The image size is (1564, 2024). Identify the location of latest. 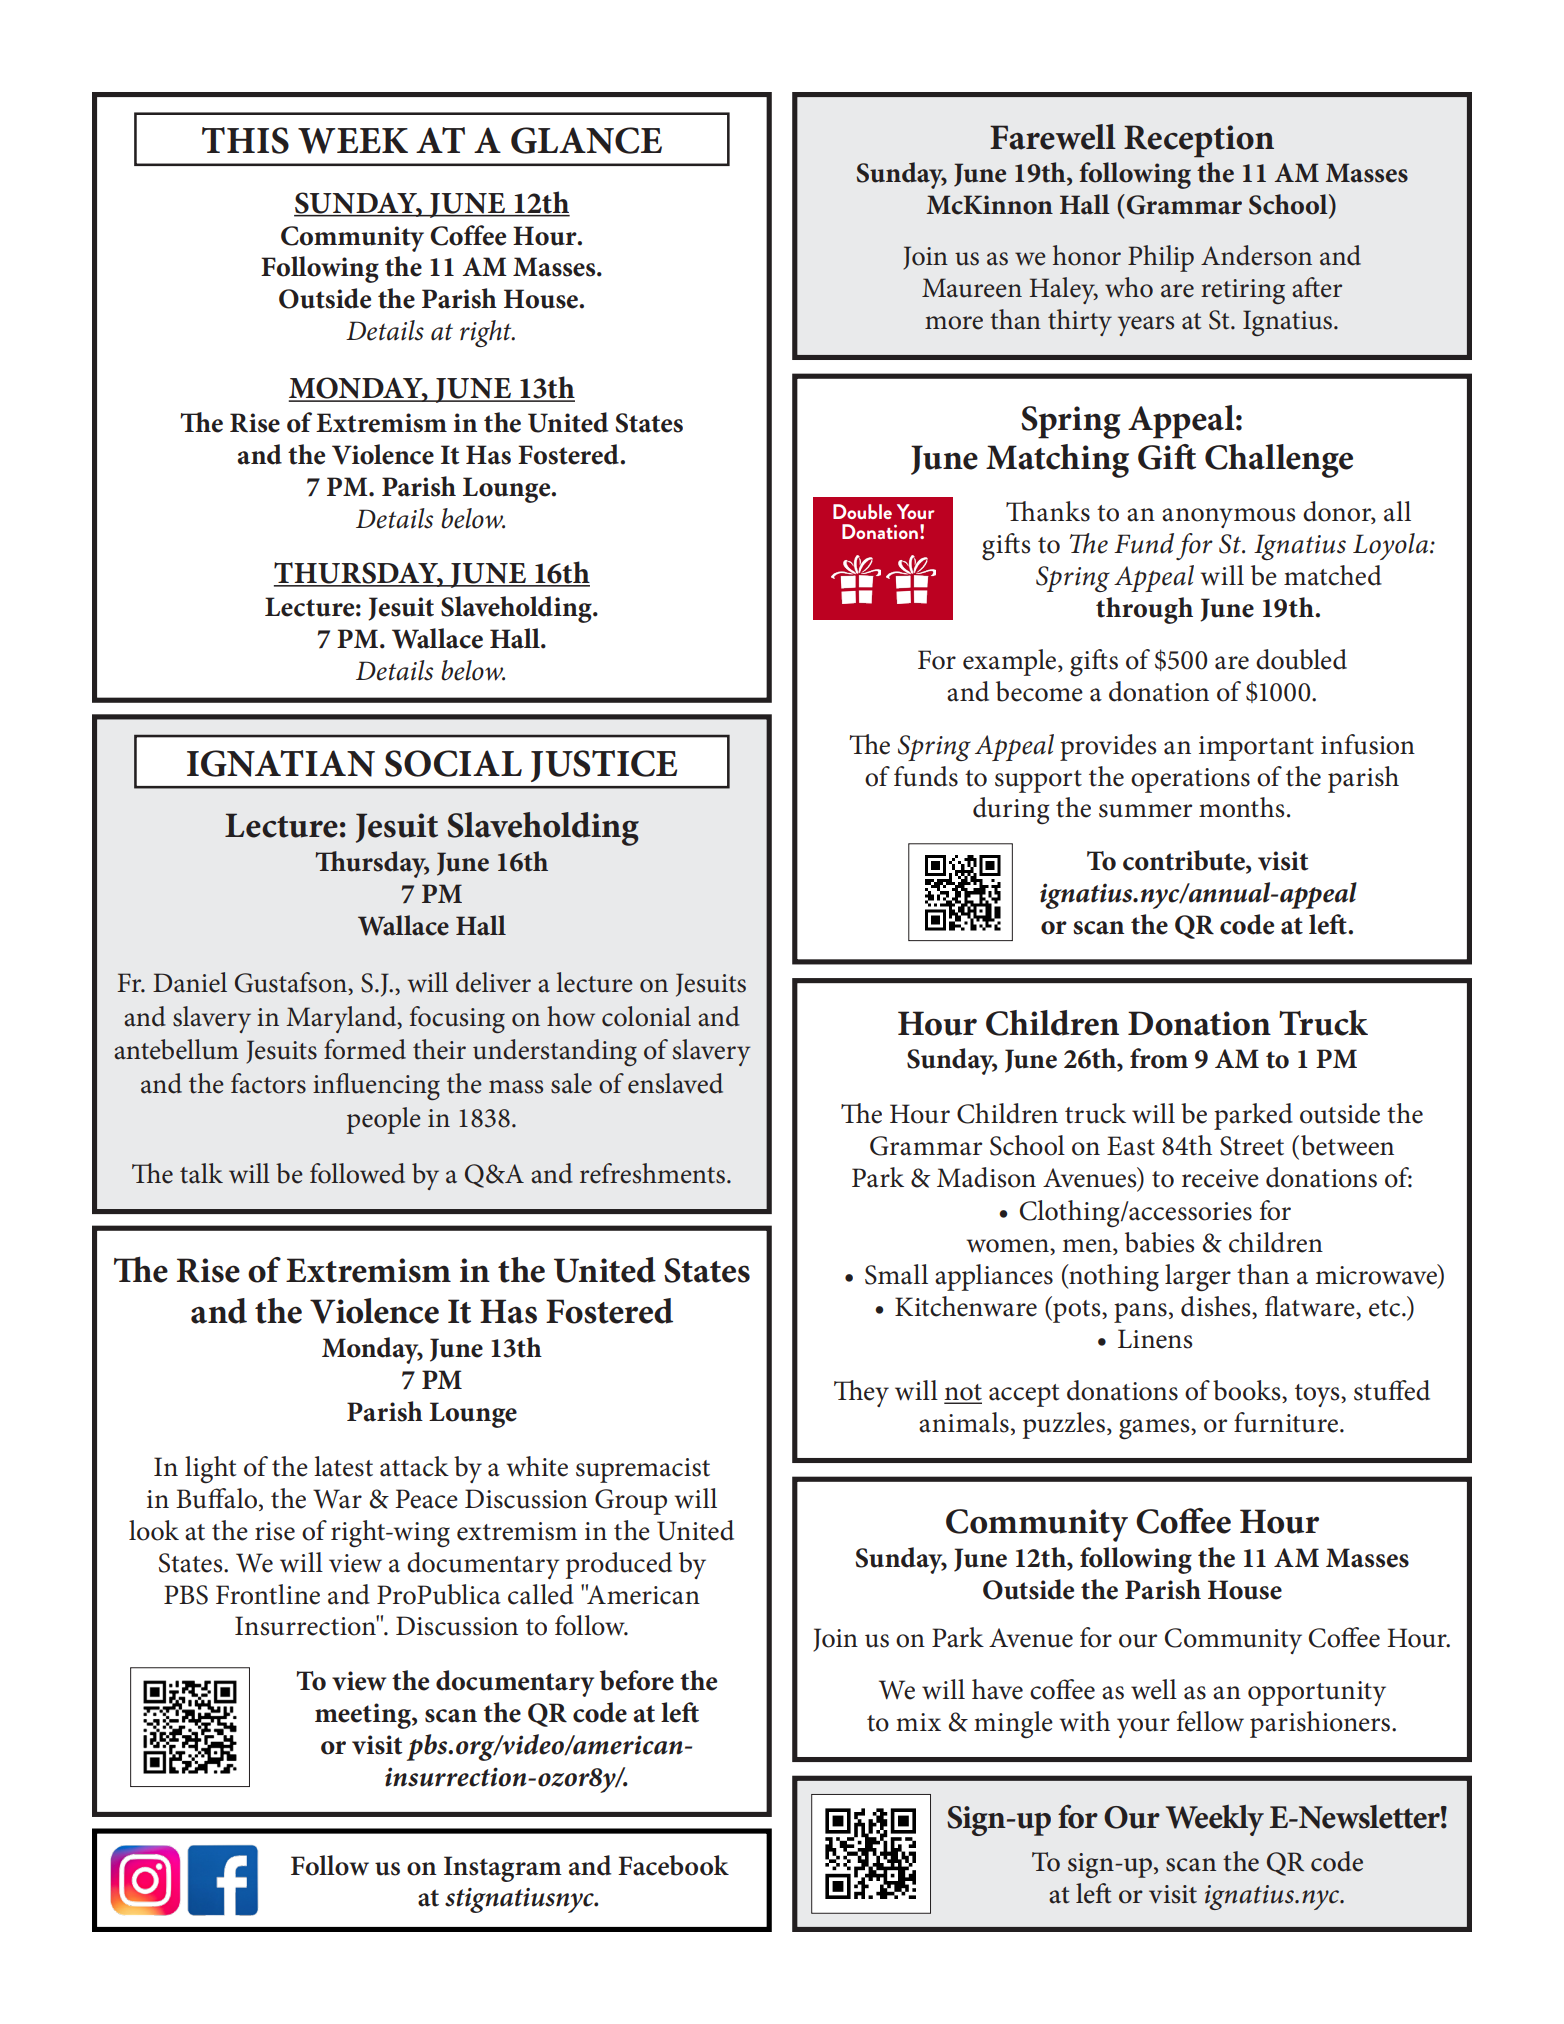
(343, 1466).
